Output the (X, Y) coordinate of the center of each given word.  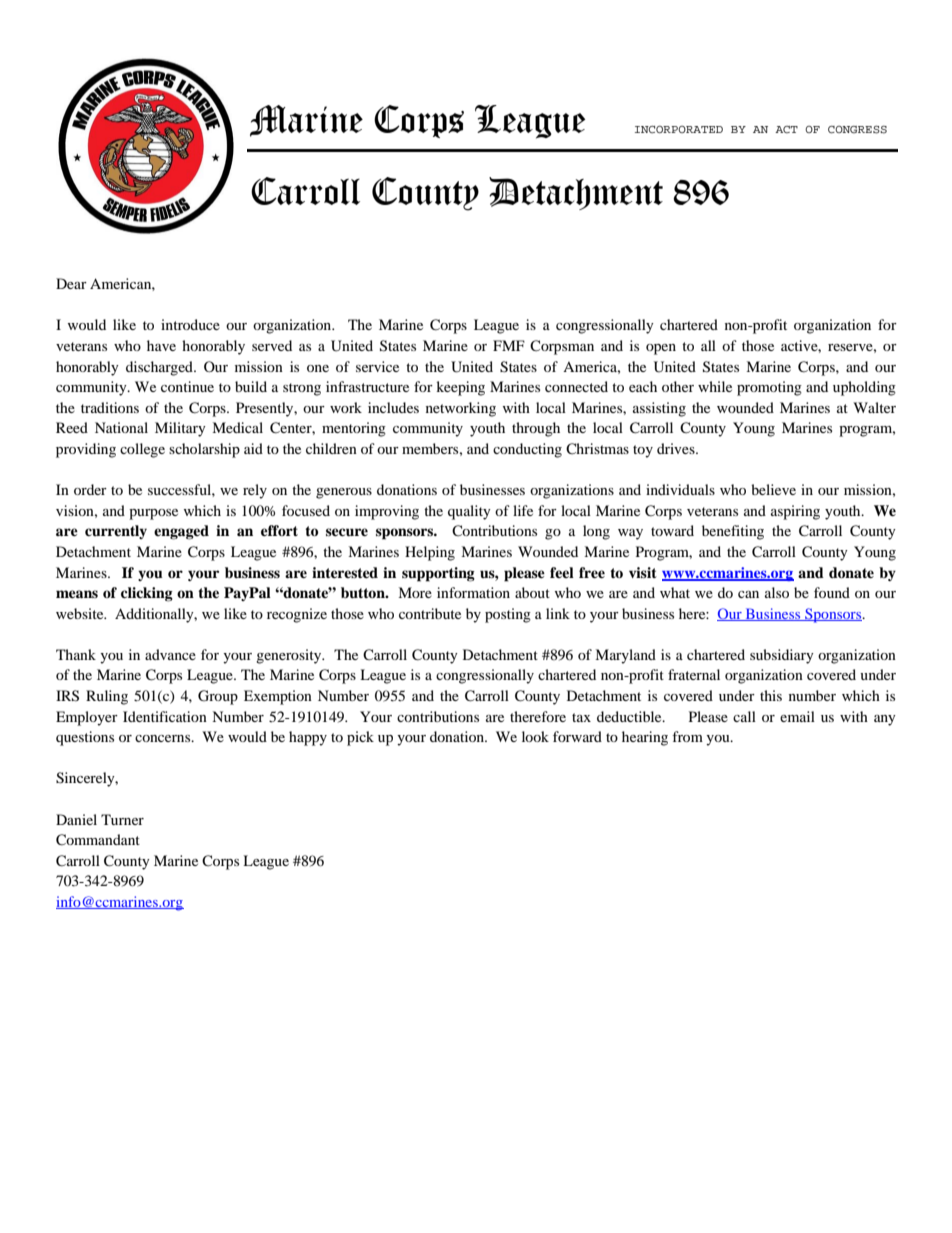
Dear (71, 283)
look (535, 736)
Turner (122, 819)
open (661, 349)
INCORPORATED (679, 129)
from (687, 736)
